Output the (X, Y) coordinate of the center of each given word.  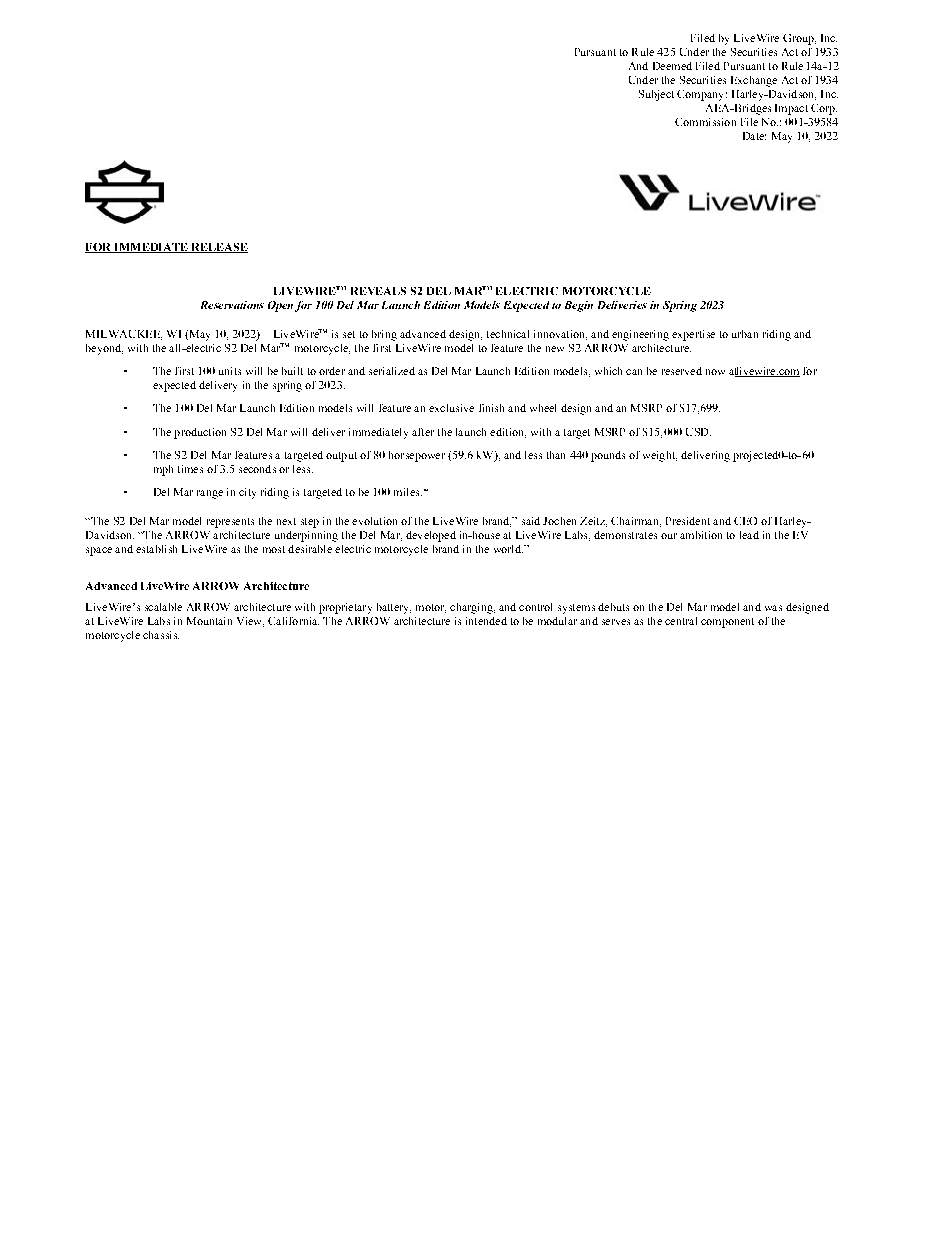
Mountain (209, 621)
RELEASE (218, 248)
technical (508, 334)
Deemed (672, 66)
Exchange (754, 81)
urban (745, 334)
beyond (104, 349)
